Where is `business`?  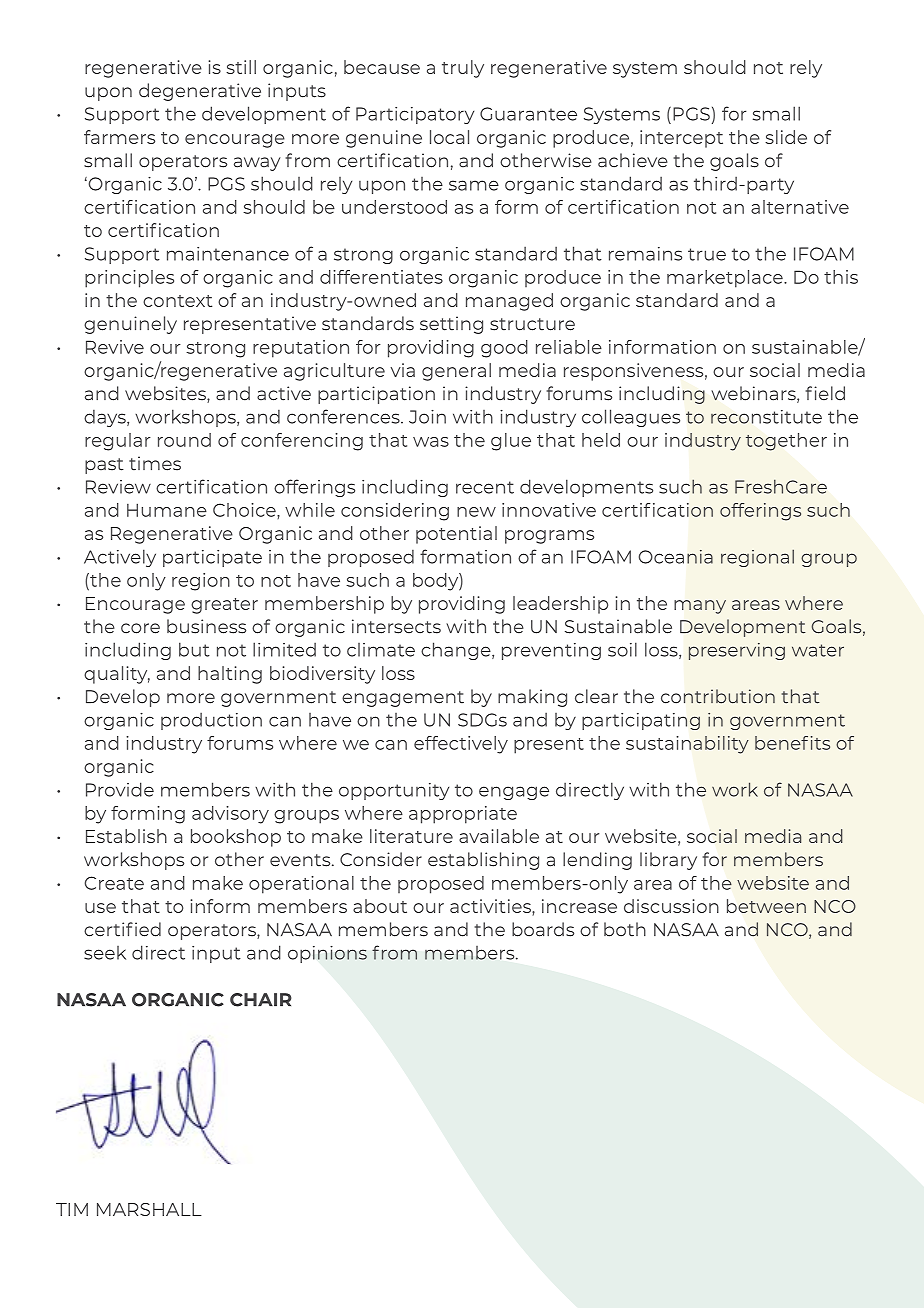 business is located at coordinates (206, 626).
